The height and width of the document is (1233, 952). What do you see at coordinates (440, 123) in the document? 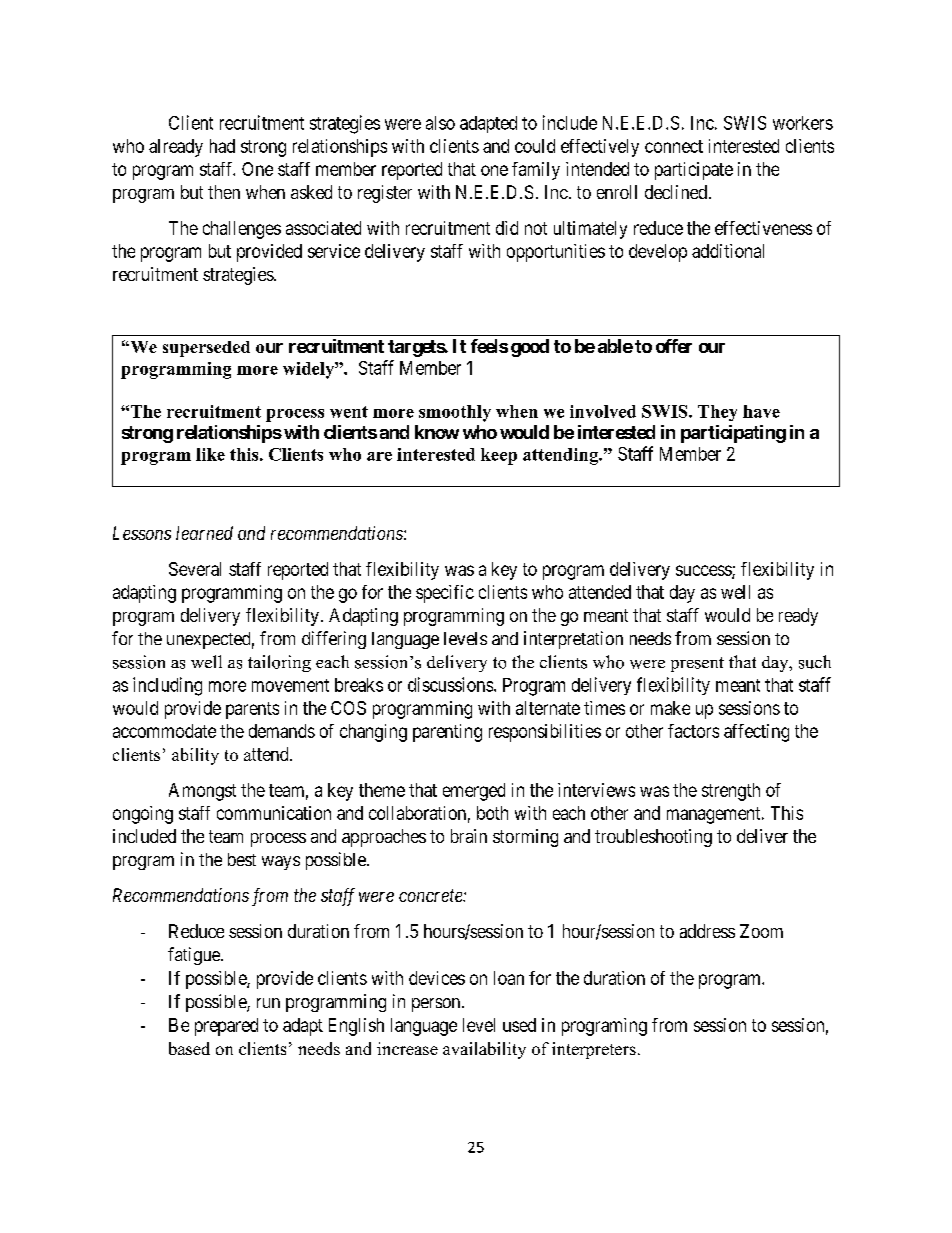
I see `also` at bounding box center [440, 123].
